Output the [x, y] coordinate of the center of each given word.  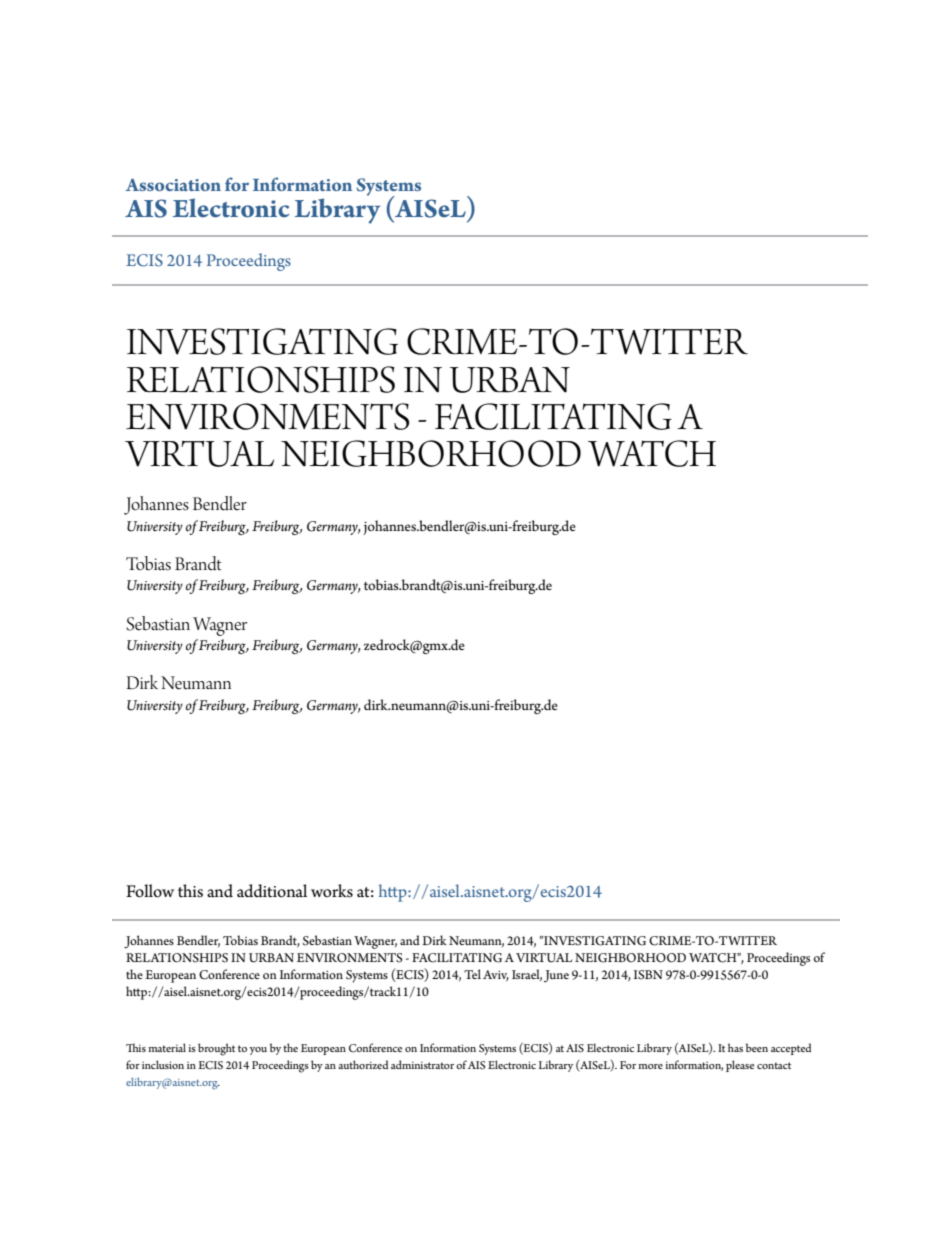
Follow [150, 891]
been [757, 1047]
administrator [422, 1064]
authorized [363, 1064]
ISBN [648, 975]
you [258, 1051]
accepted [791, 1049]
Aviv [496, 975]
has [735, 1047]
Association [173, 185]
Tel [472, 974]
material [167, 1047]
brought [216, 1049]
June [556, 976]
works [332, 891]
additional [272, 891]
